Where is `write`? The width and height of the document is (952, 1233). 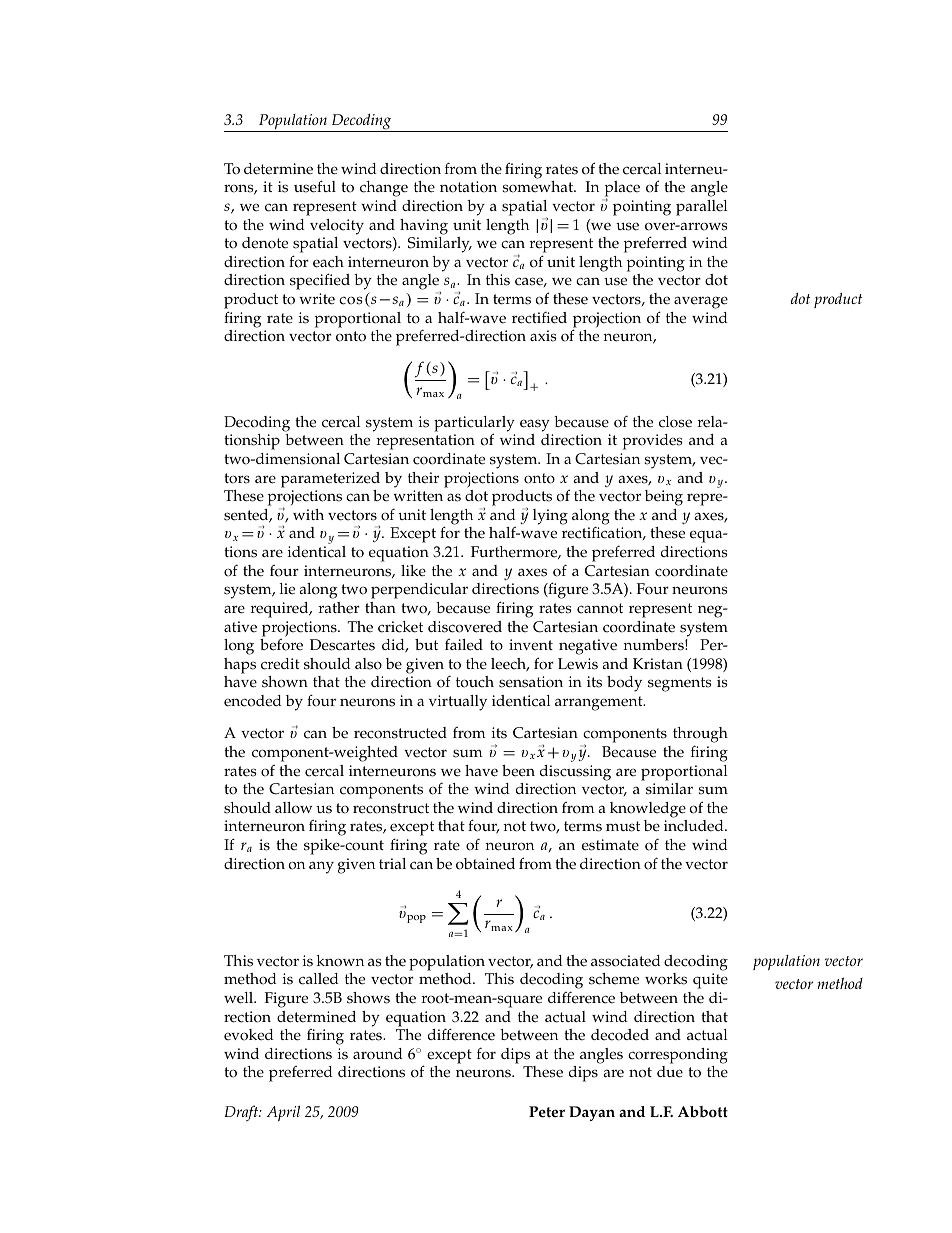
write is located at coordinates (317, 299).
